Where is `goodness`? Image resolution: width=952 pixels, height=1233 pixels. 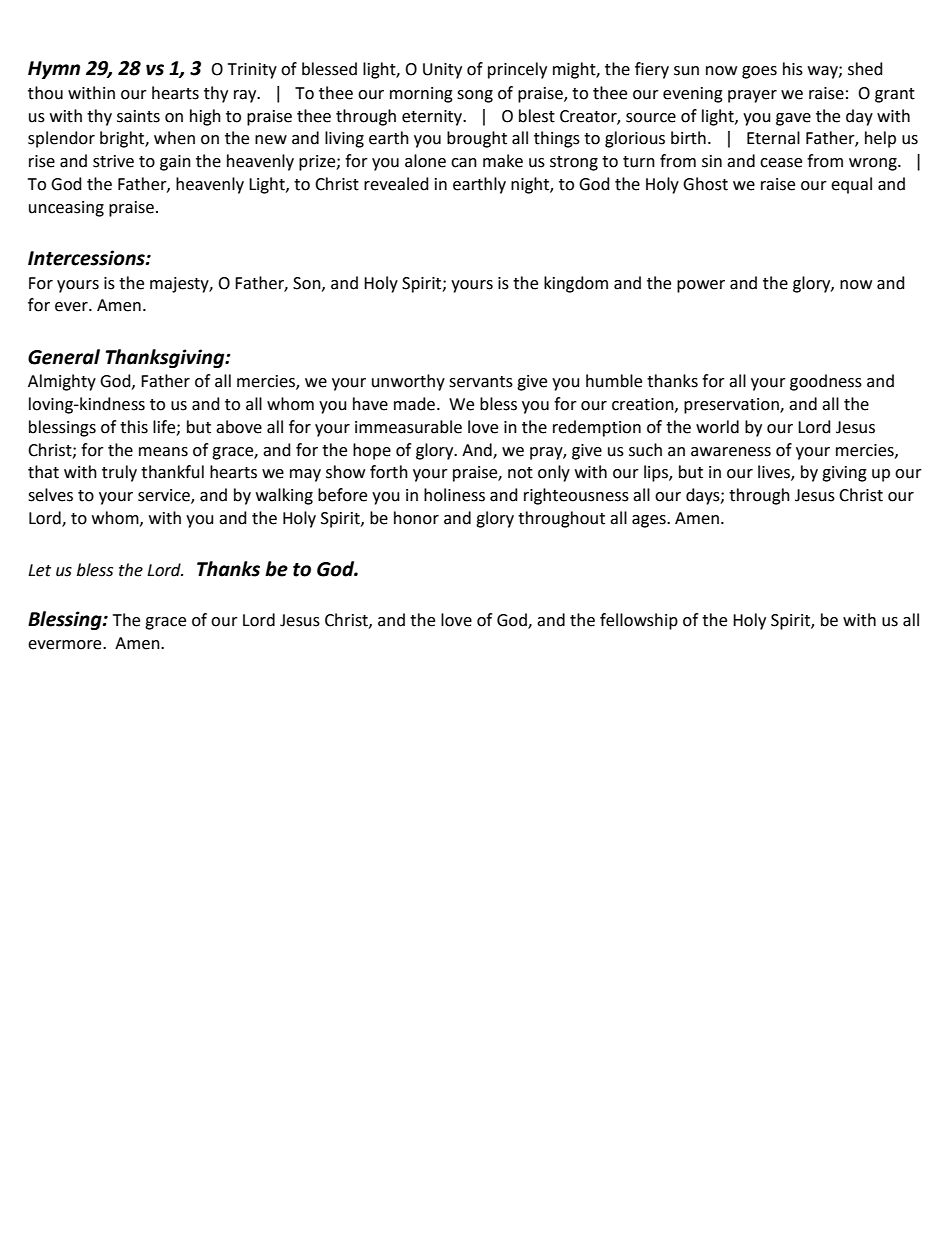
goodness is located at coordinates (826, 382).
